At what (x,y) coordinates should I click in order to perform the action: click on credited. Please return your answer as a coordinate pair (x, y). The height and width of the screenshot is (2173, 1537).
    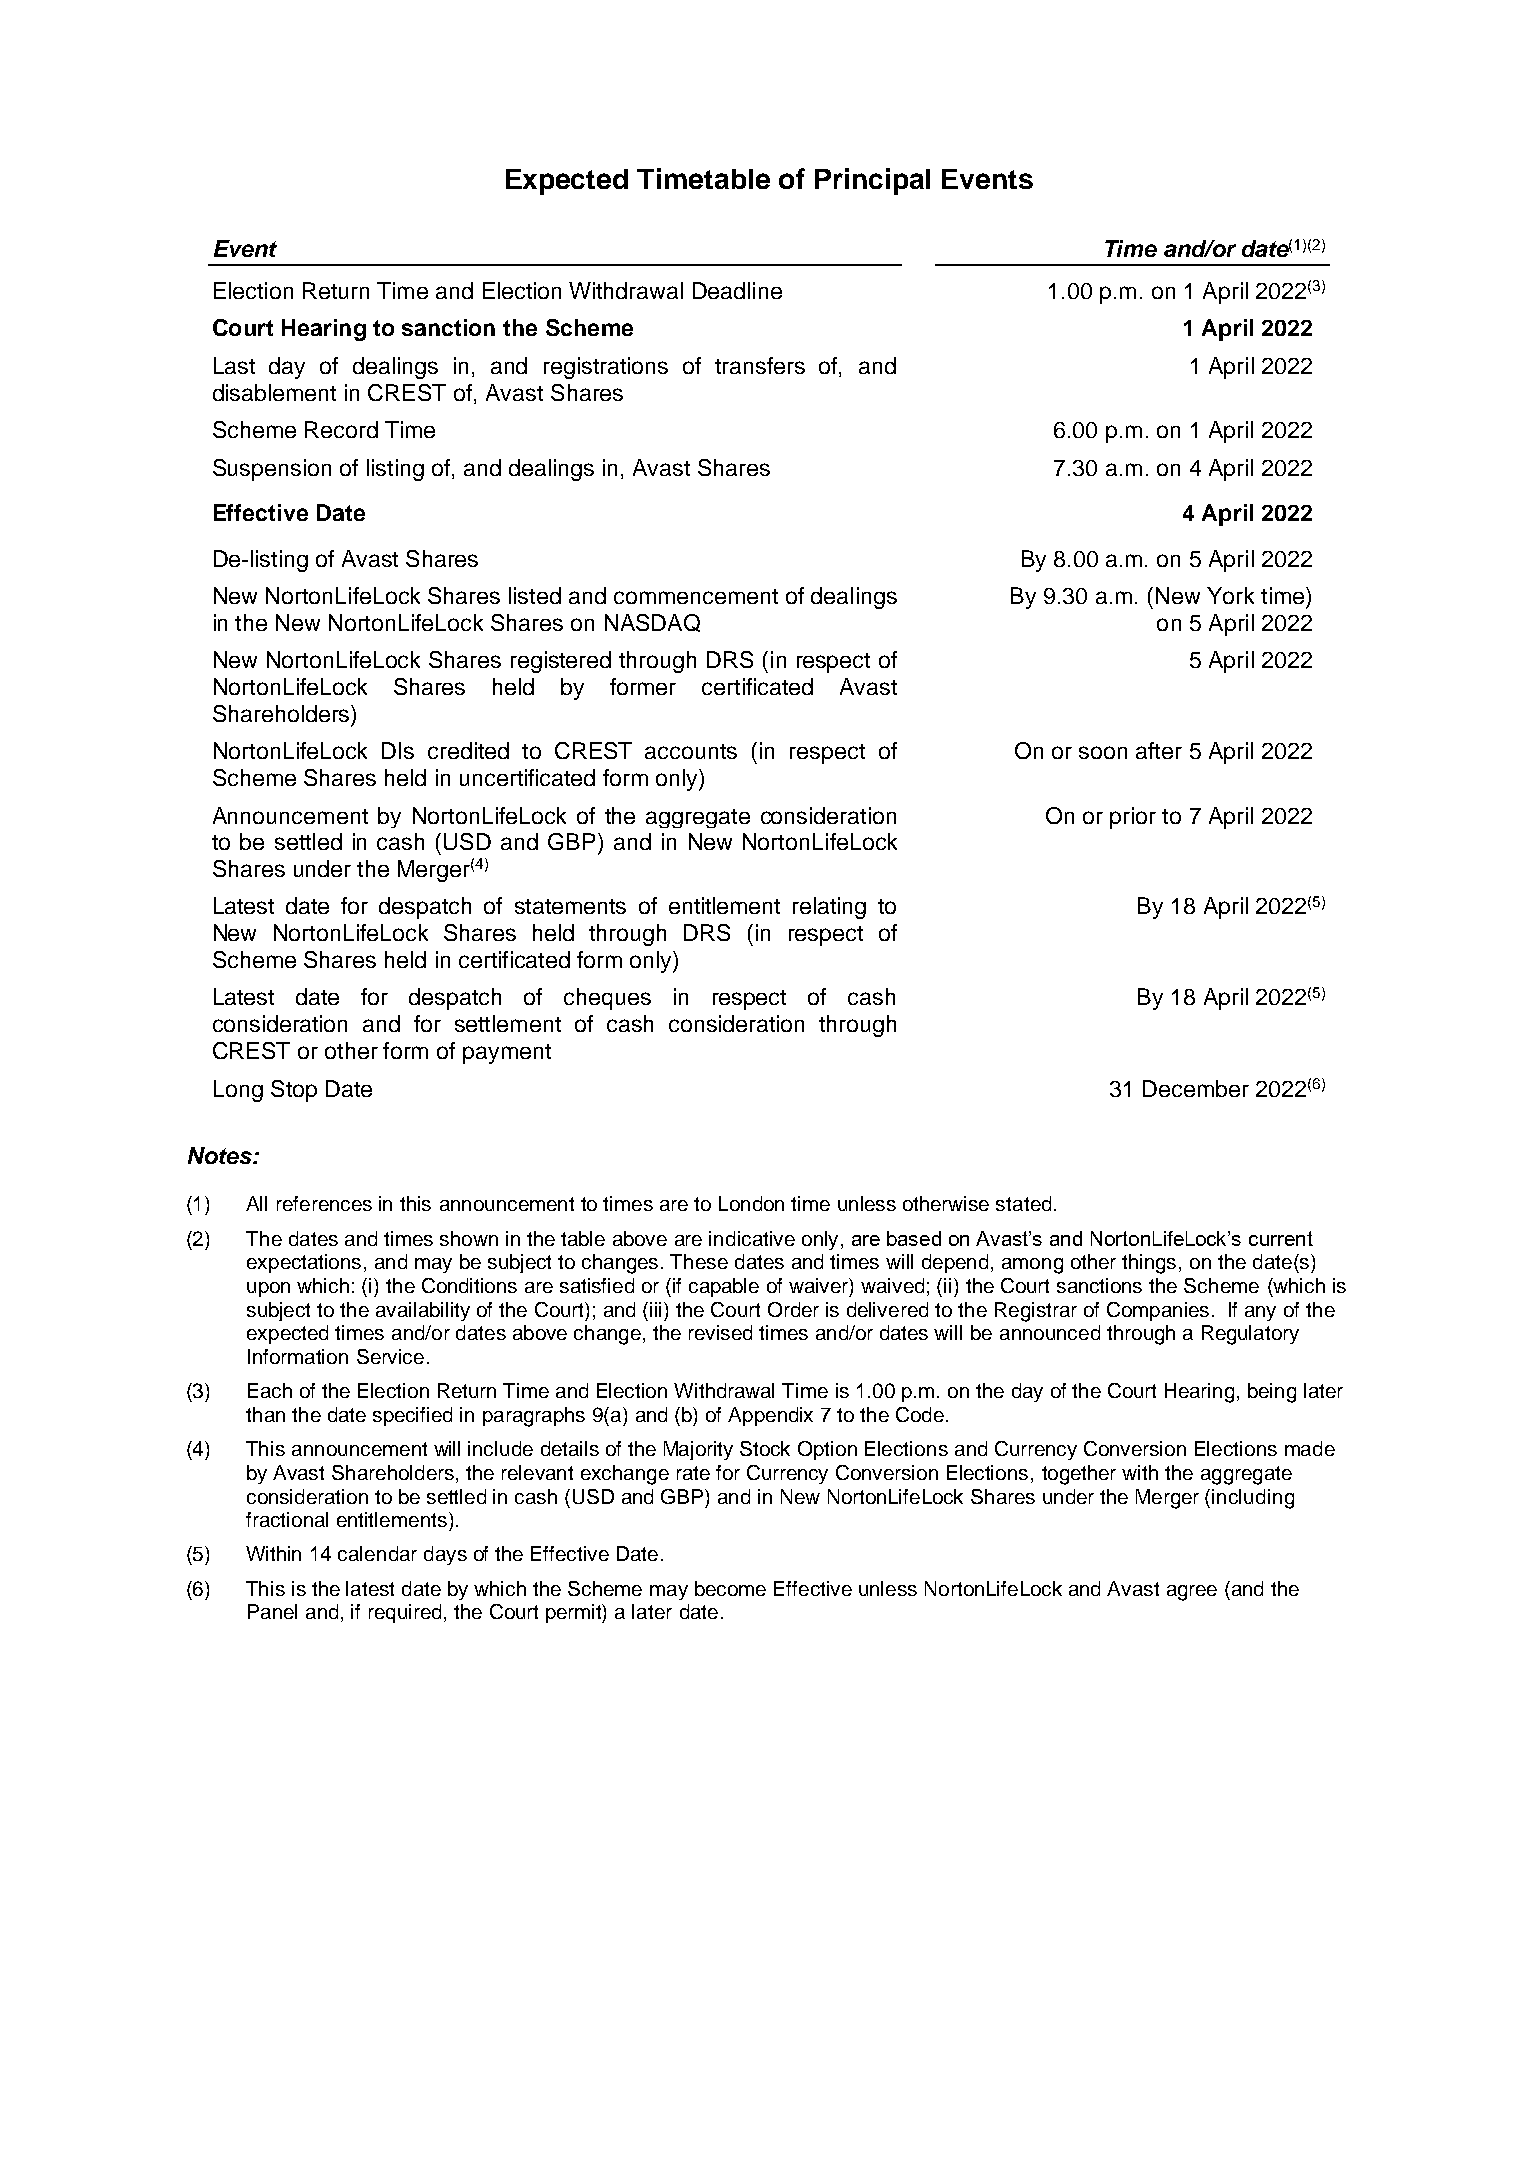
    Looking at the image, I should click on (468, 750).
